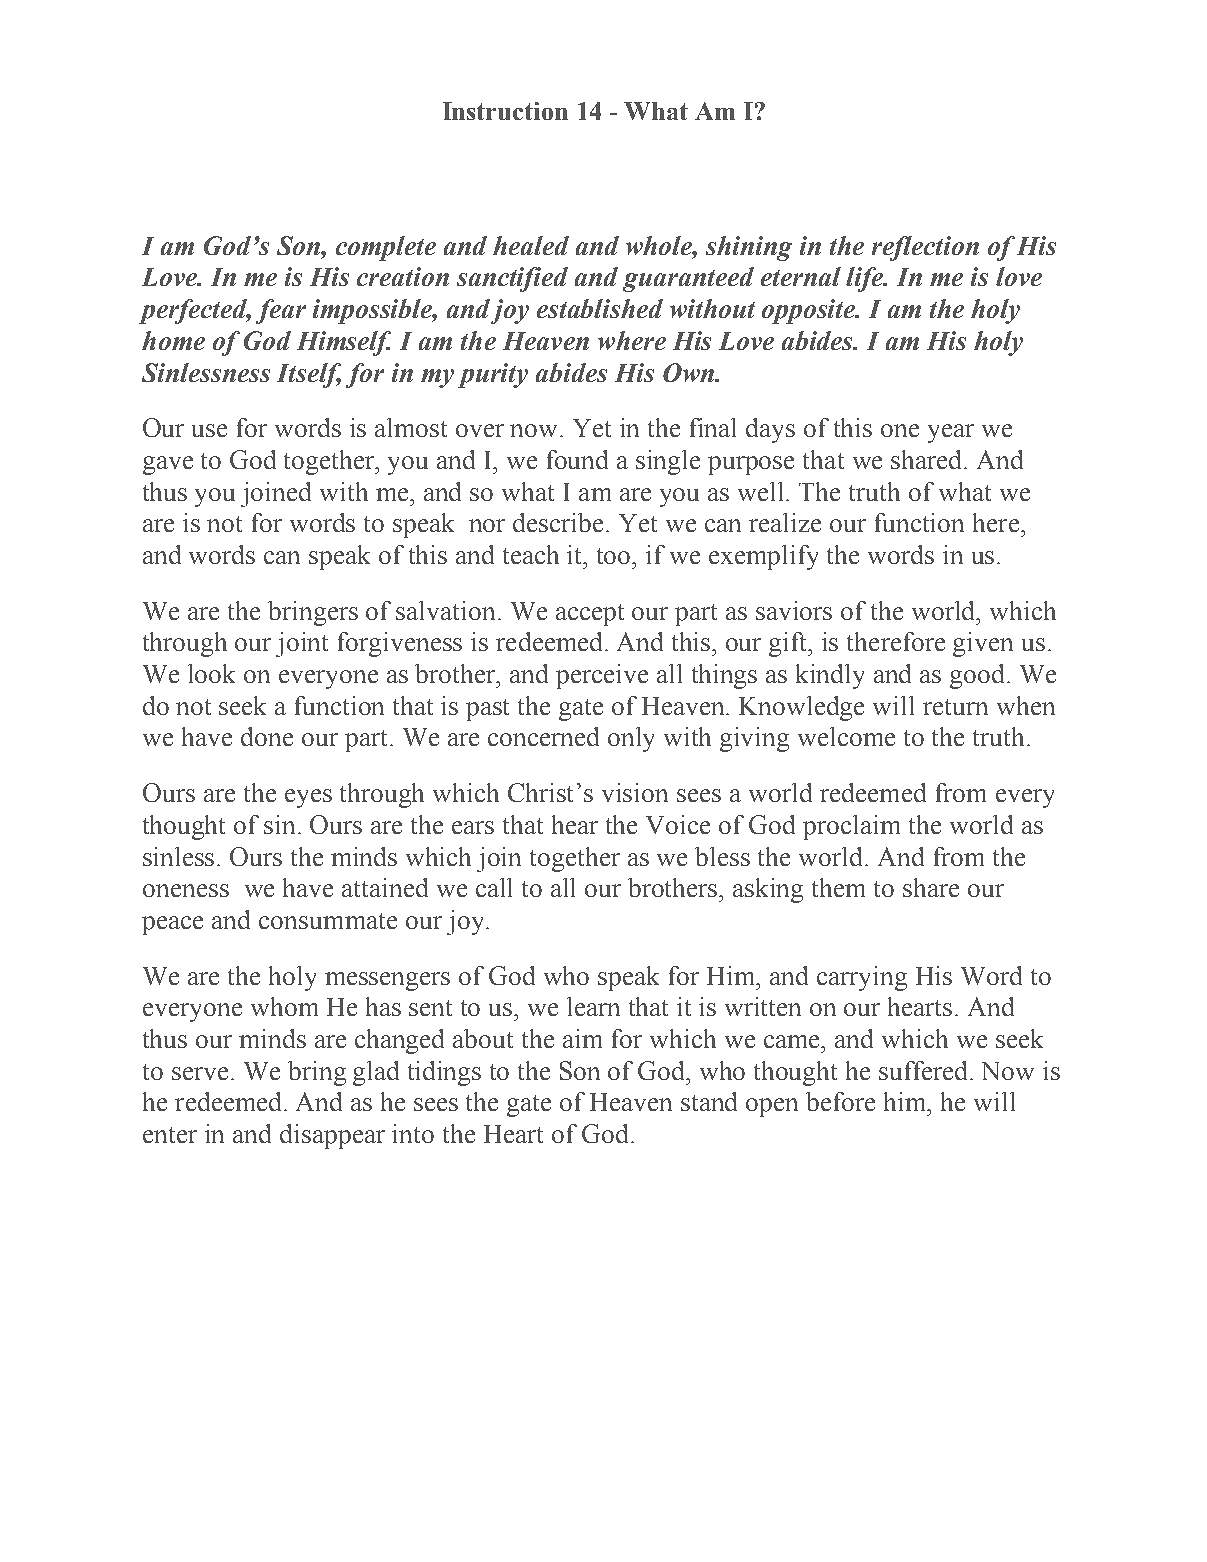 This page has width=1207, height=1562. I want to click on Instruction, so click(505, 111).
